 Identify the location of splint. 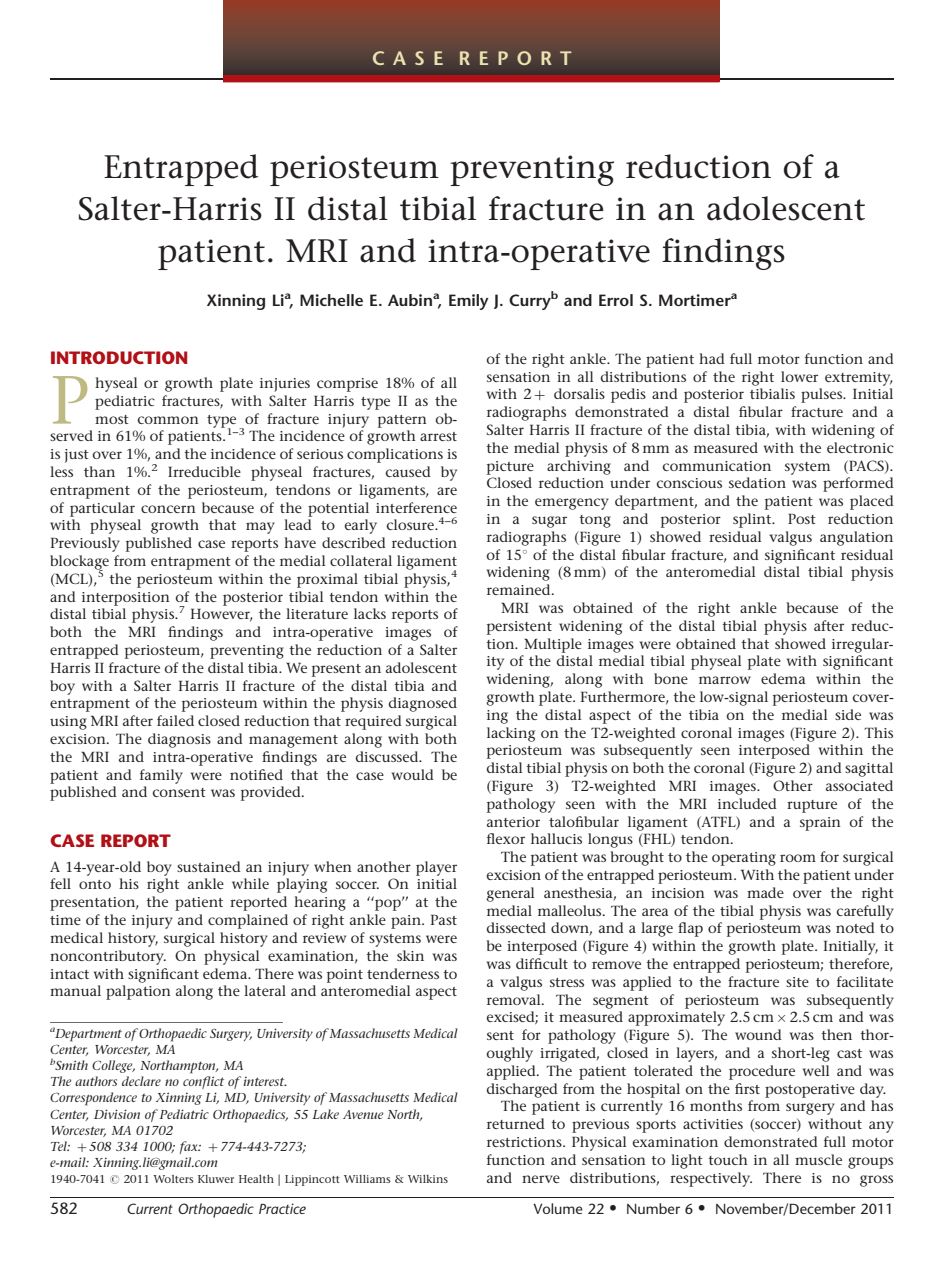
(753, 520).
